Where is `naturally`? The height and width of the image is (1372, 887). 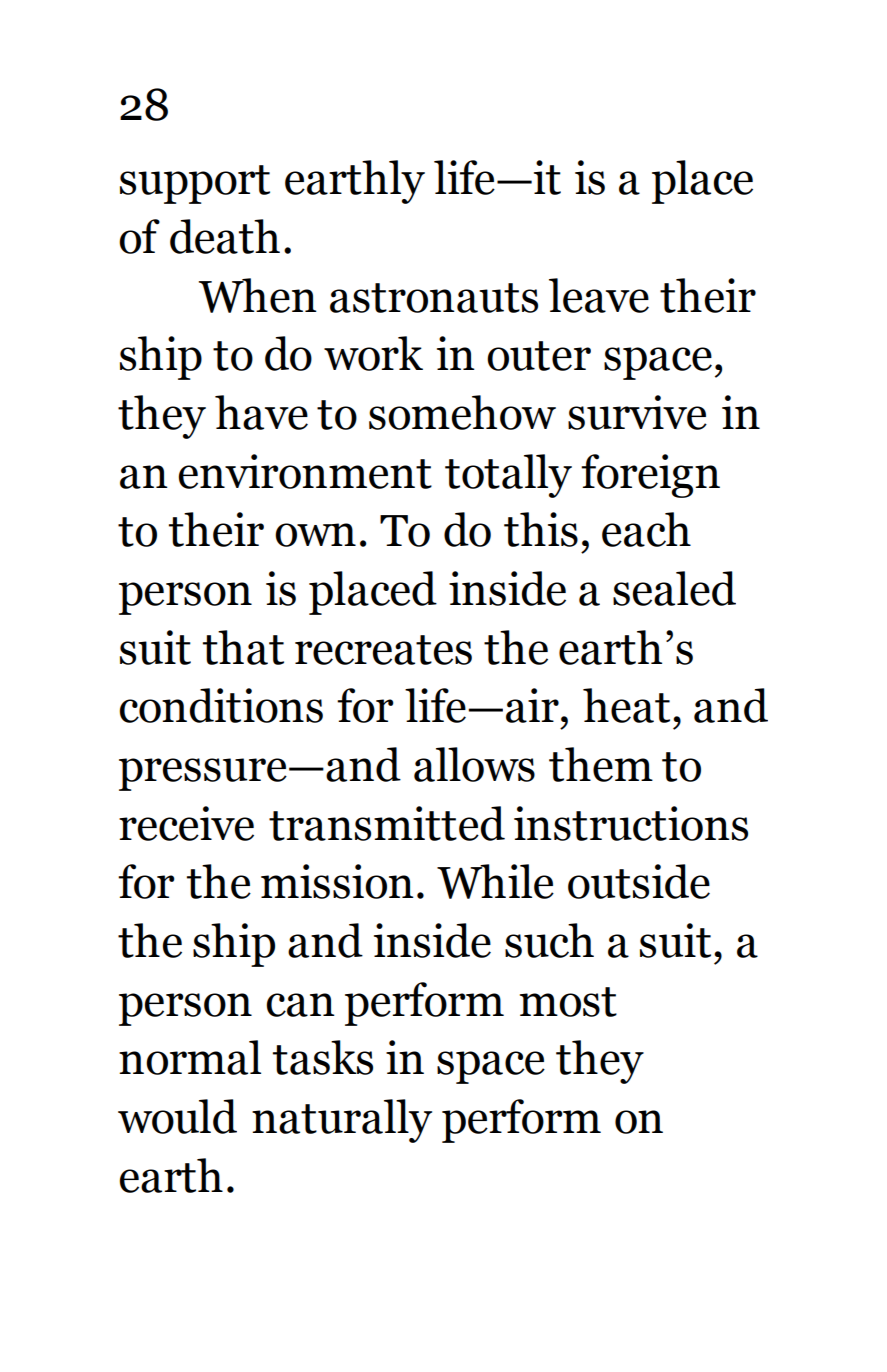
naturally is located at coordinates (342, 1121).
